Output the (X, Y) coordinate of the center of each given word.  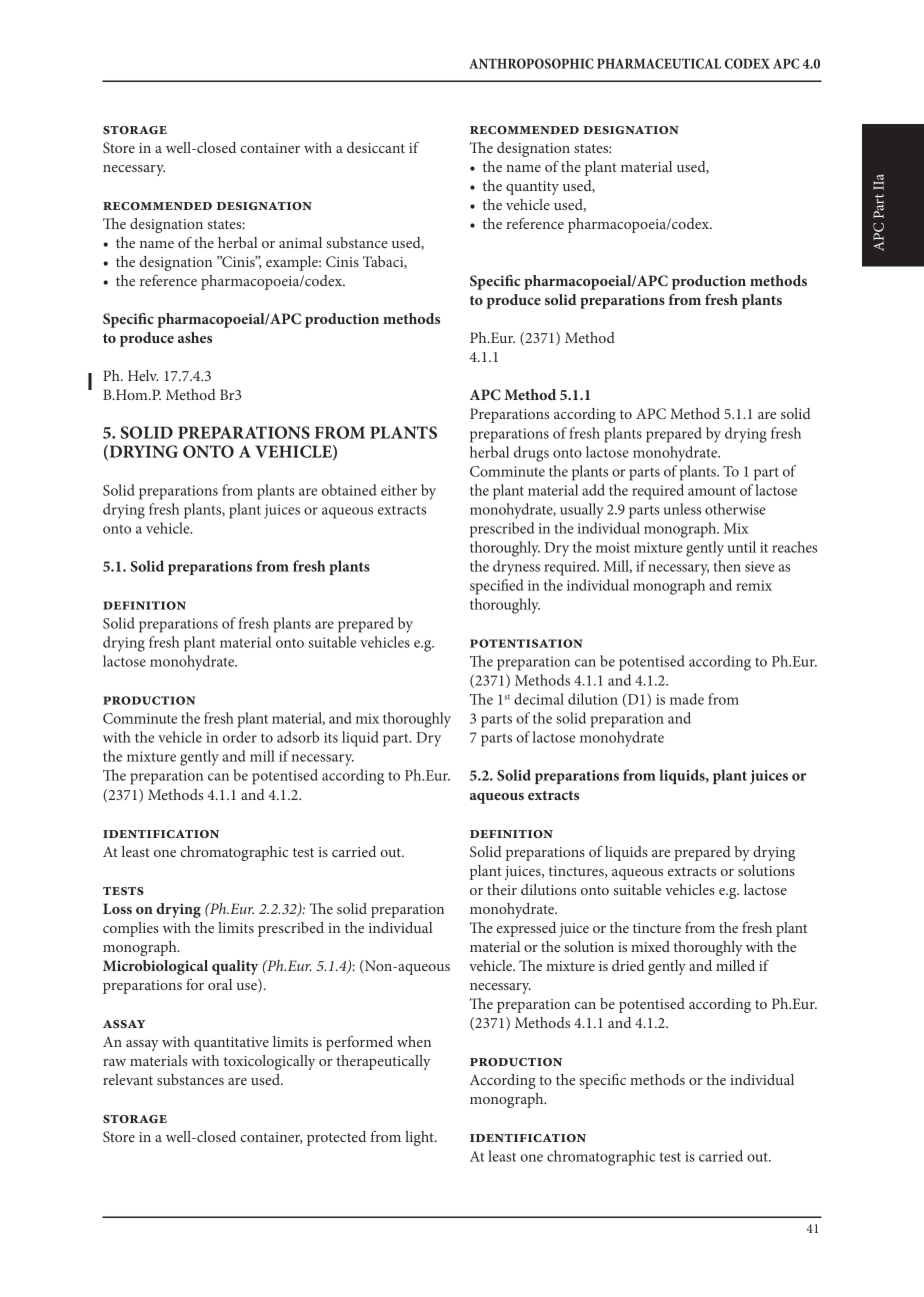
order (240, 737)
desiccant (376, 147)
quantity (532, 188)
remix (754, 585)
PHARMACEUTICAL (659, 63)
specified (497, 587)
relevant (128, 1079)
